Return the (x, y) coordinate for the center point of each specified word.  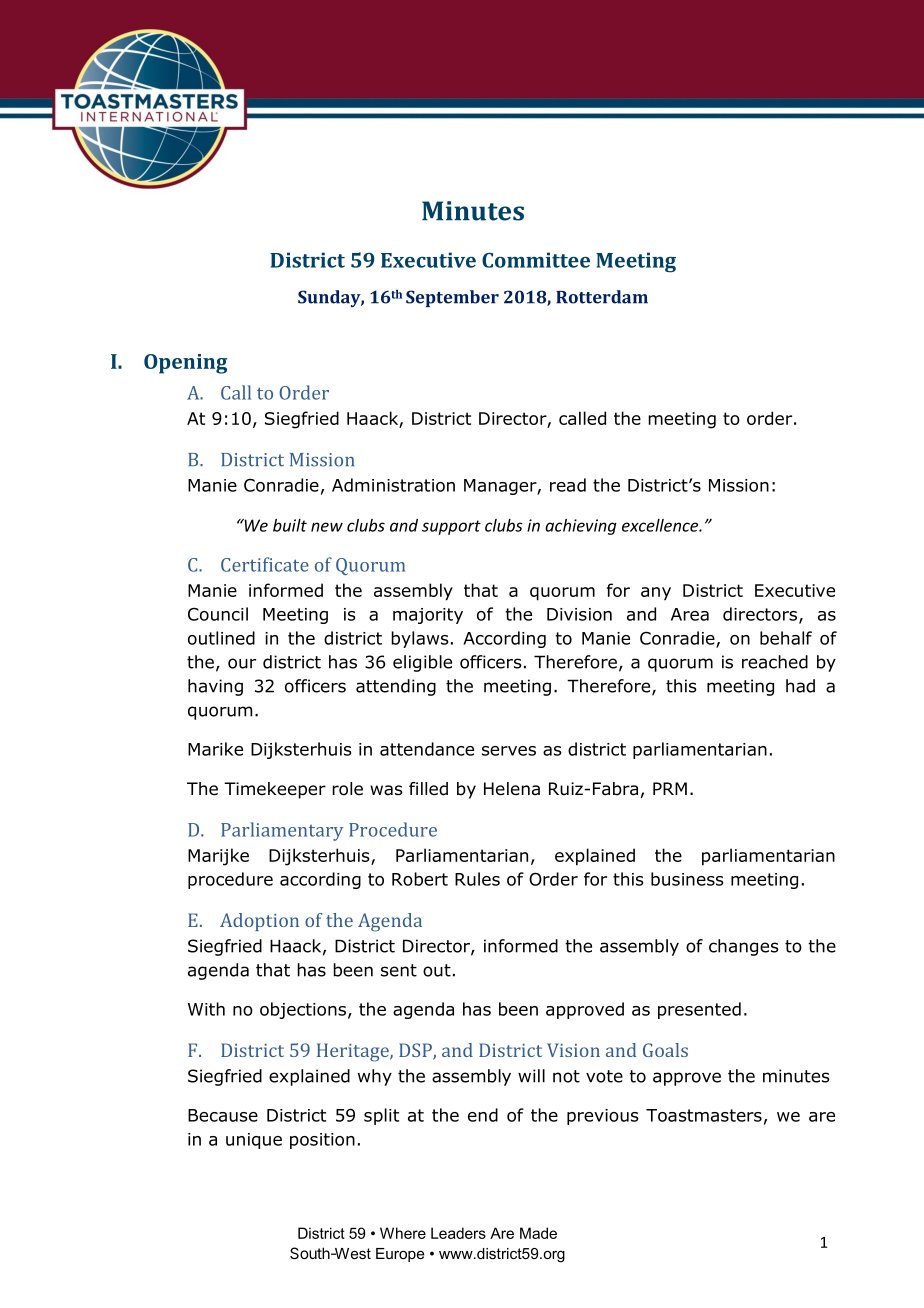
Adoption (259, 922)
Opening (185, 364)
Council (218, 614)
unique (254, 1141)
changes (744, 947)
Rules (477, 879)
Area (690, 614)
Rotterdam (602, 297)
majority (428, 616)
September (452, 298)
